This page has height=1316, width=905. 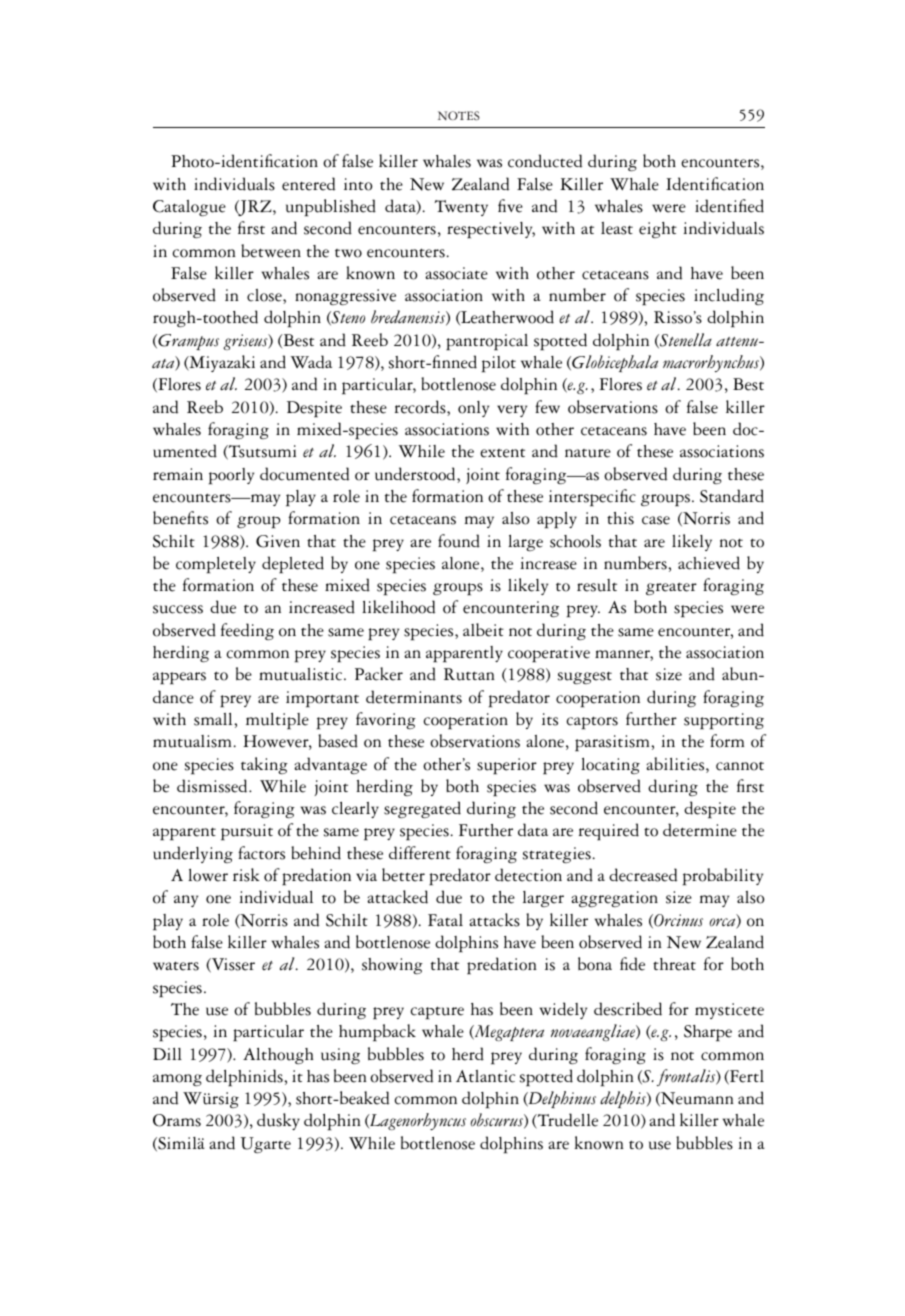 What do you see at coordinates (671, 588) in the page?
I see `greater` at bounding box center [671, 588].
